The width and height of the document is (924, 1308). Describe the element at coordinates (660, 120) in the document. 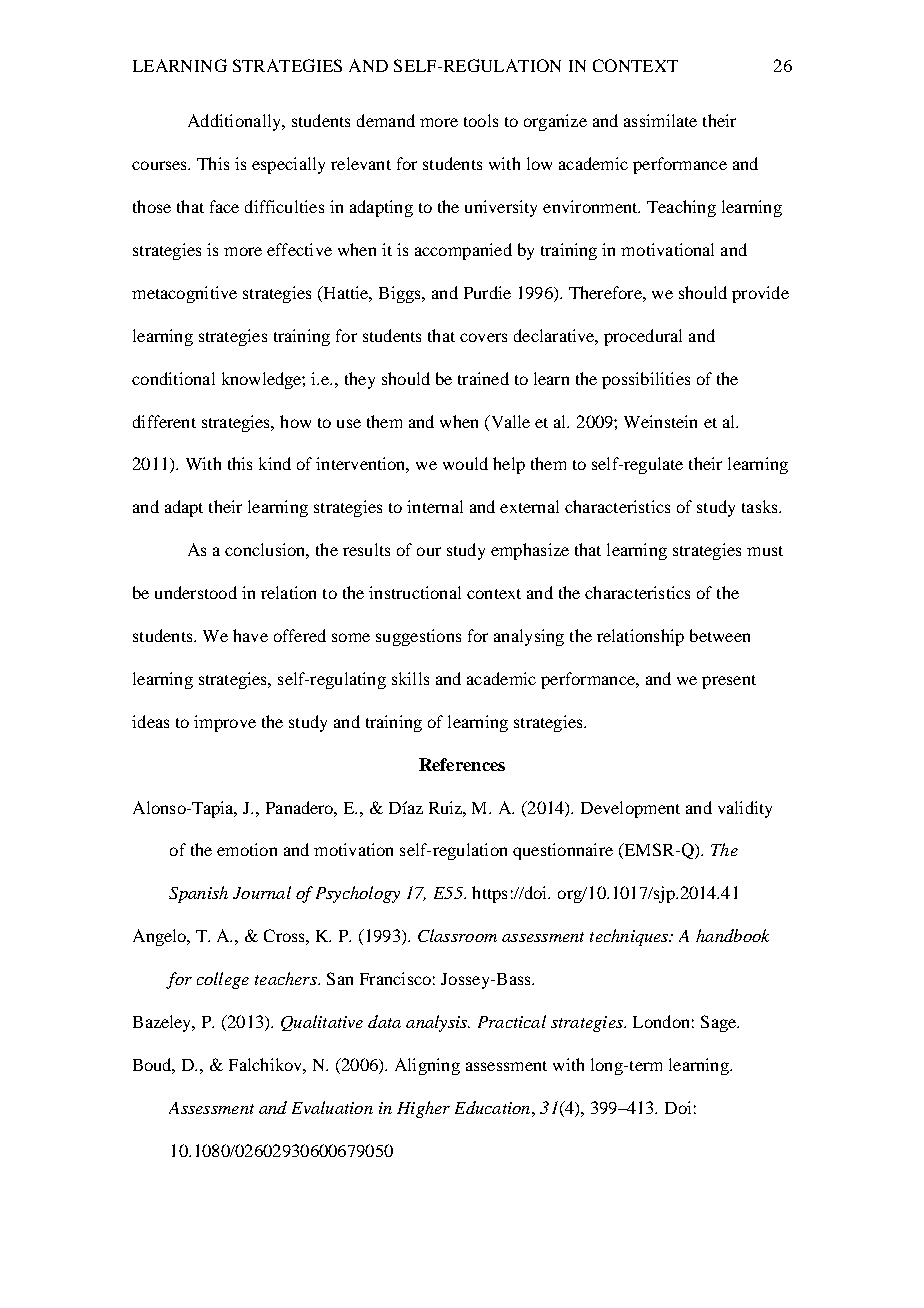

I see `assimilate` at that location.
